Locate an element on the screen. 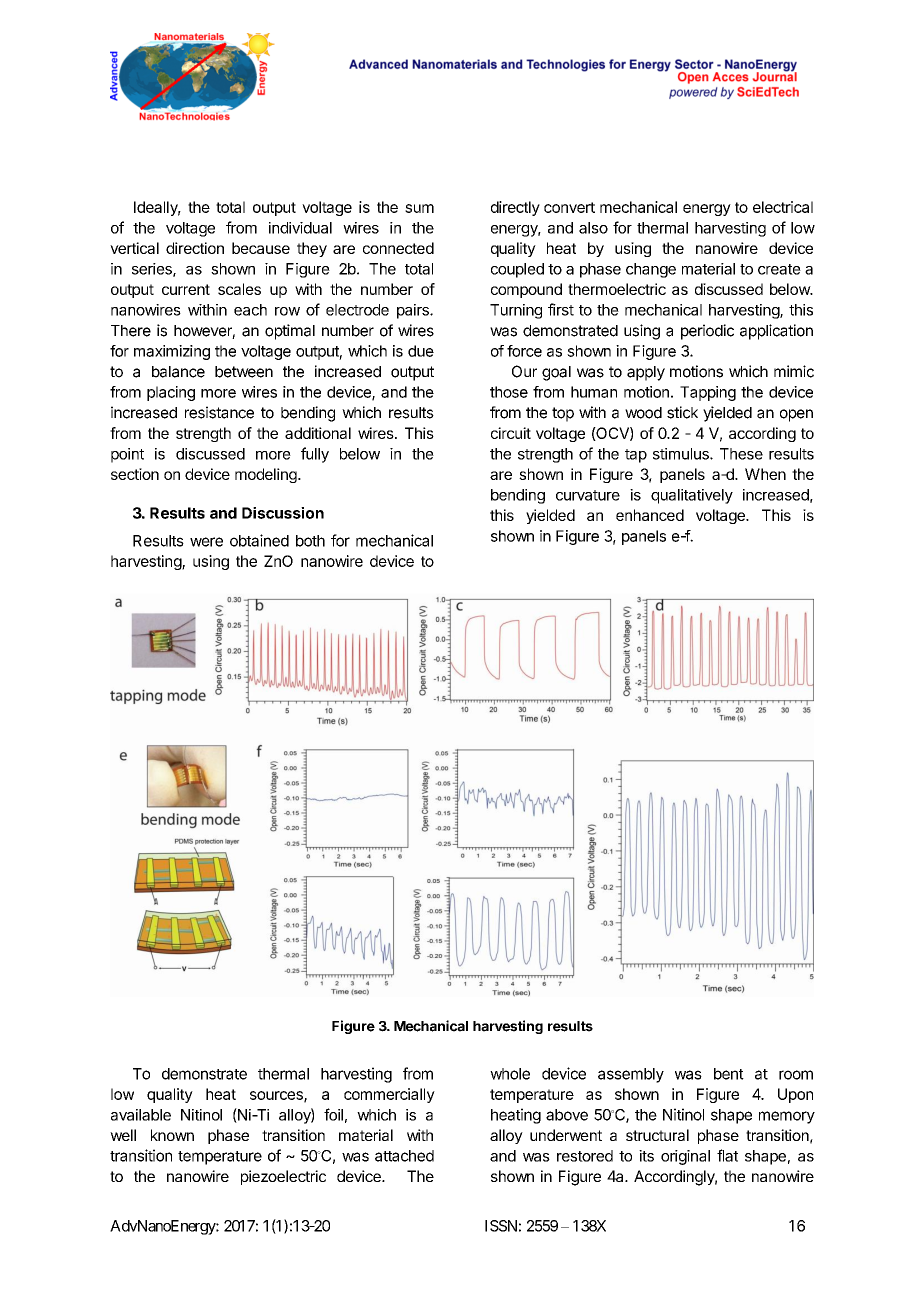 The image size is (924, 1308). bent is located at coordinates (729, 1074).
